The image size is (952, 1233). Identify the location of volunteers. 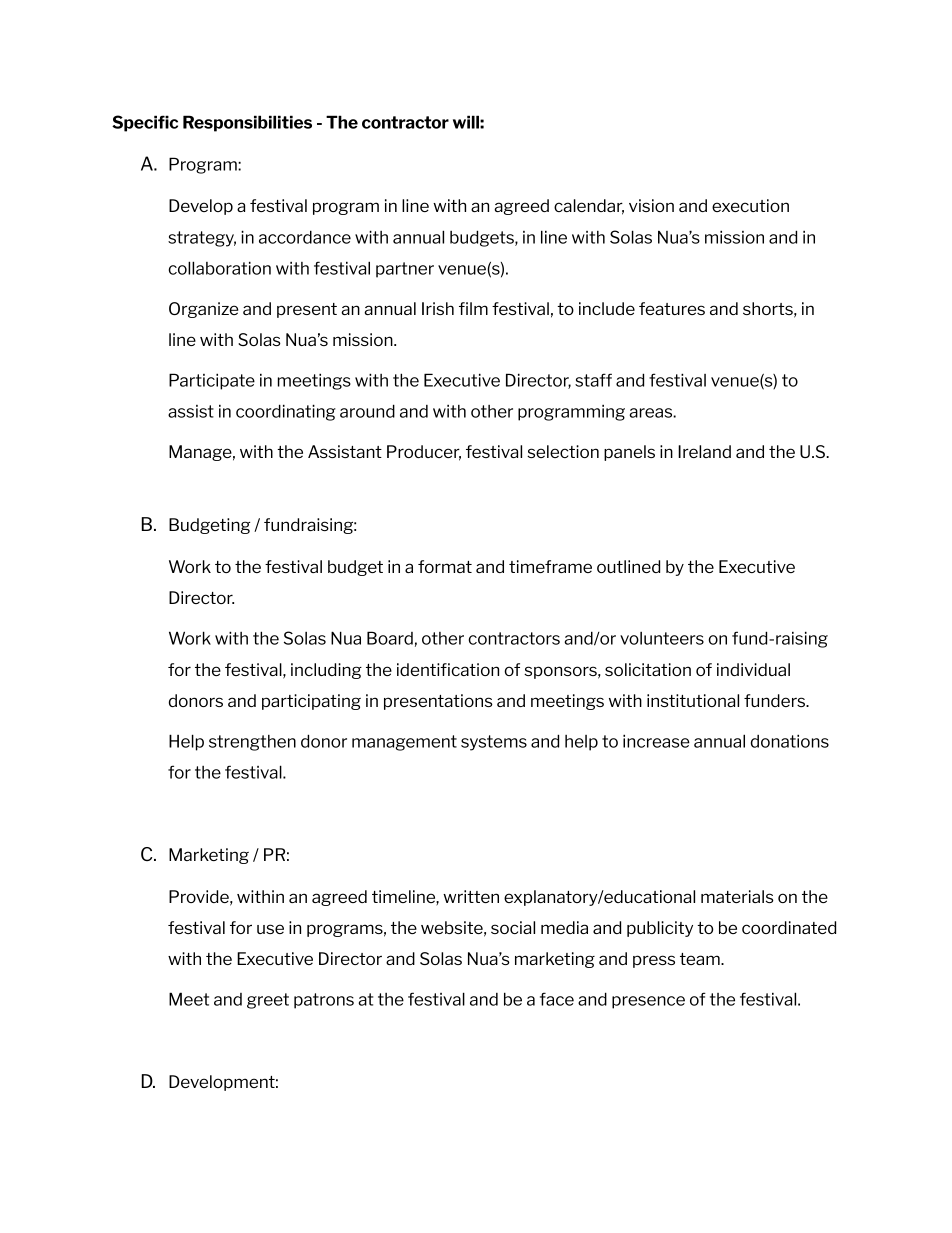
(662, 638).
